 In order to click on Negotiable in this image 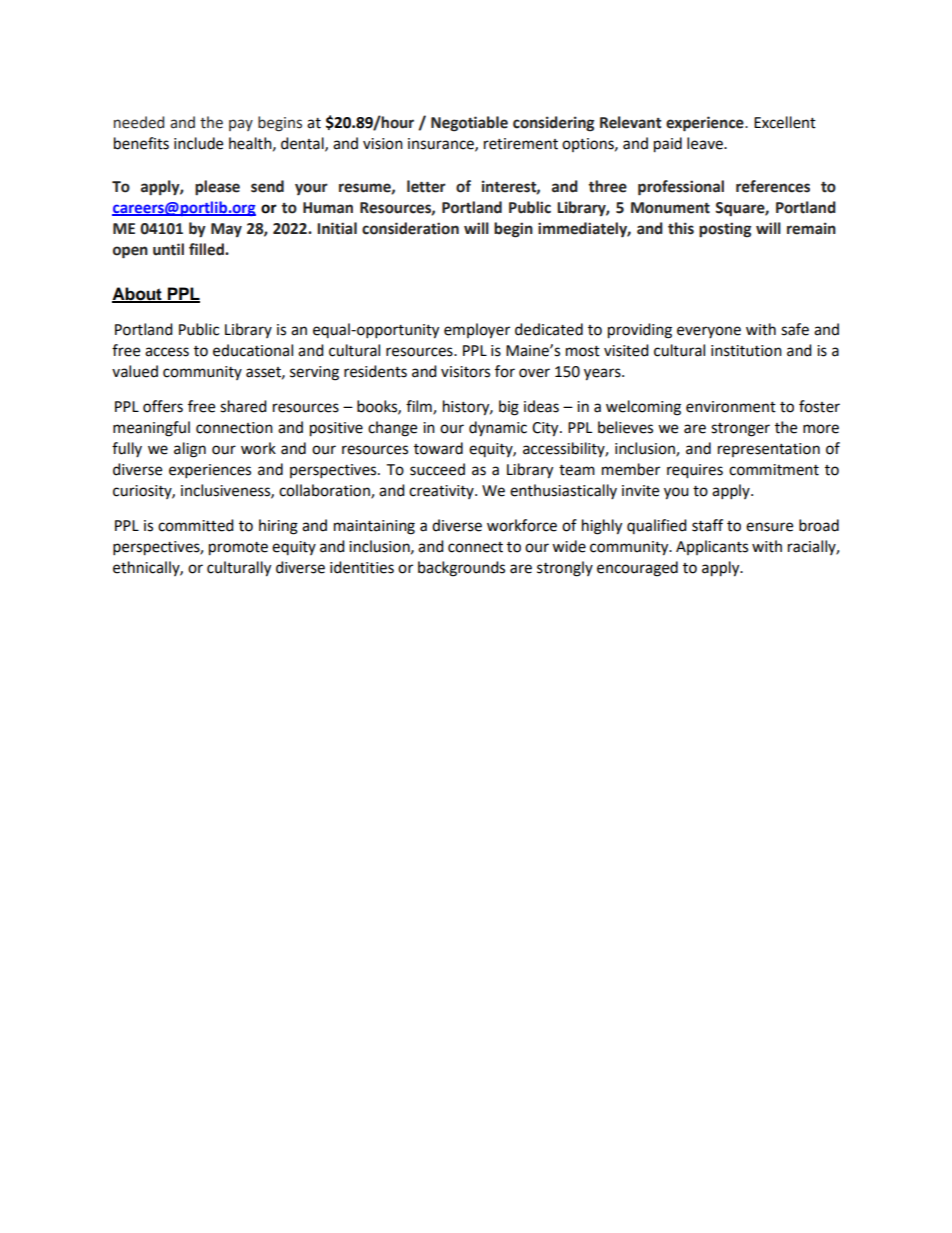, I will do `click(469, 124)`.
